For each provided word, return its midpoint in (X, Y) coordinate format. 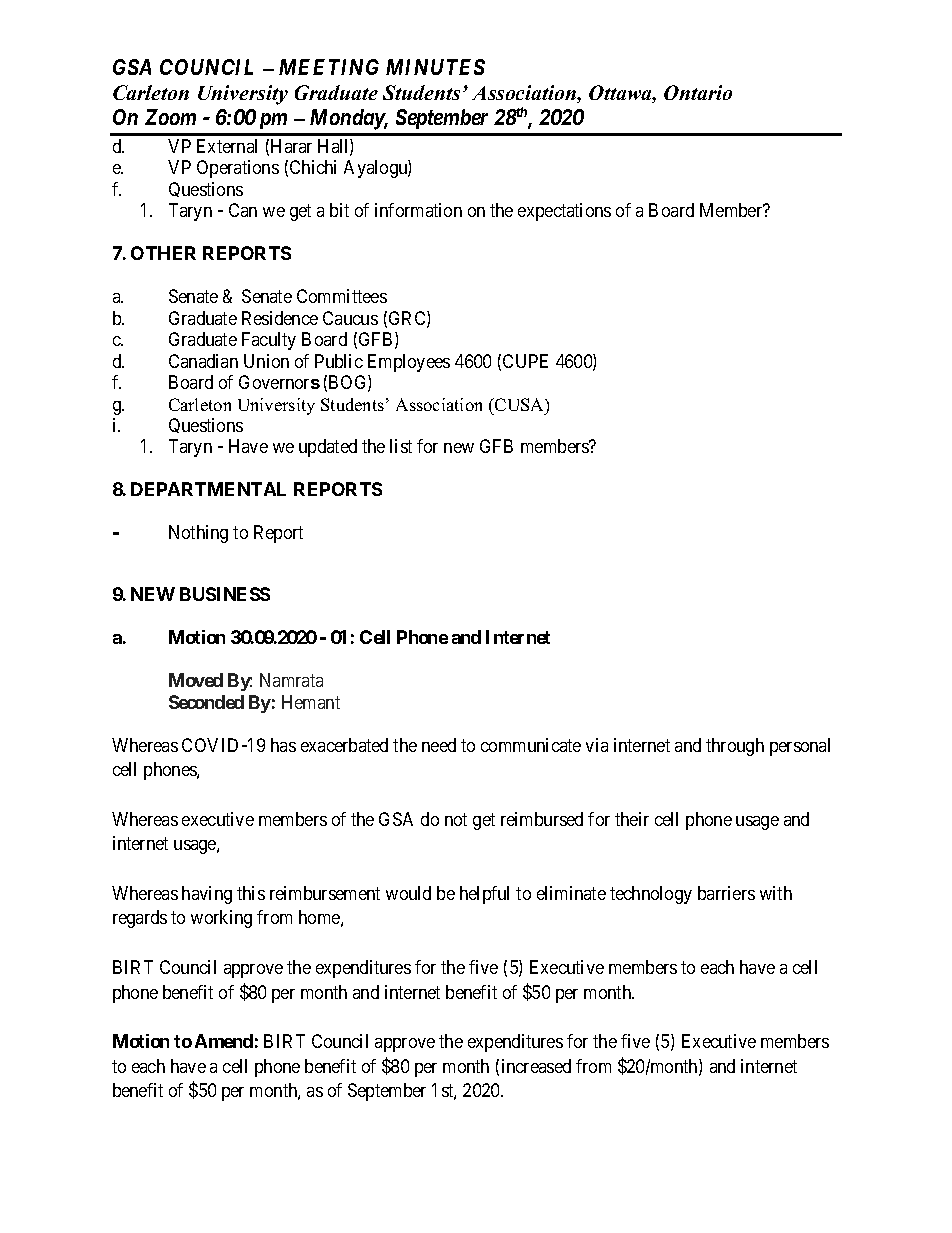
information (418, 210)
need (439, 745)
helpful (484, 895)
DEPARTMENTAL (208, 489)
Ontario (698, 92)
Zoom (170, 117)
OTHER (163, 253)
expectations (564, 212)
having (207, 895)
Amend (224, 1041)
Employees (409, 363)
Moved (196, 680)
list (401, 446)
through (735, 747)
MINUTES (435, 67)
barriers (726, 893)
